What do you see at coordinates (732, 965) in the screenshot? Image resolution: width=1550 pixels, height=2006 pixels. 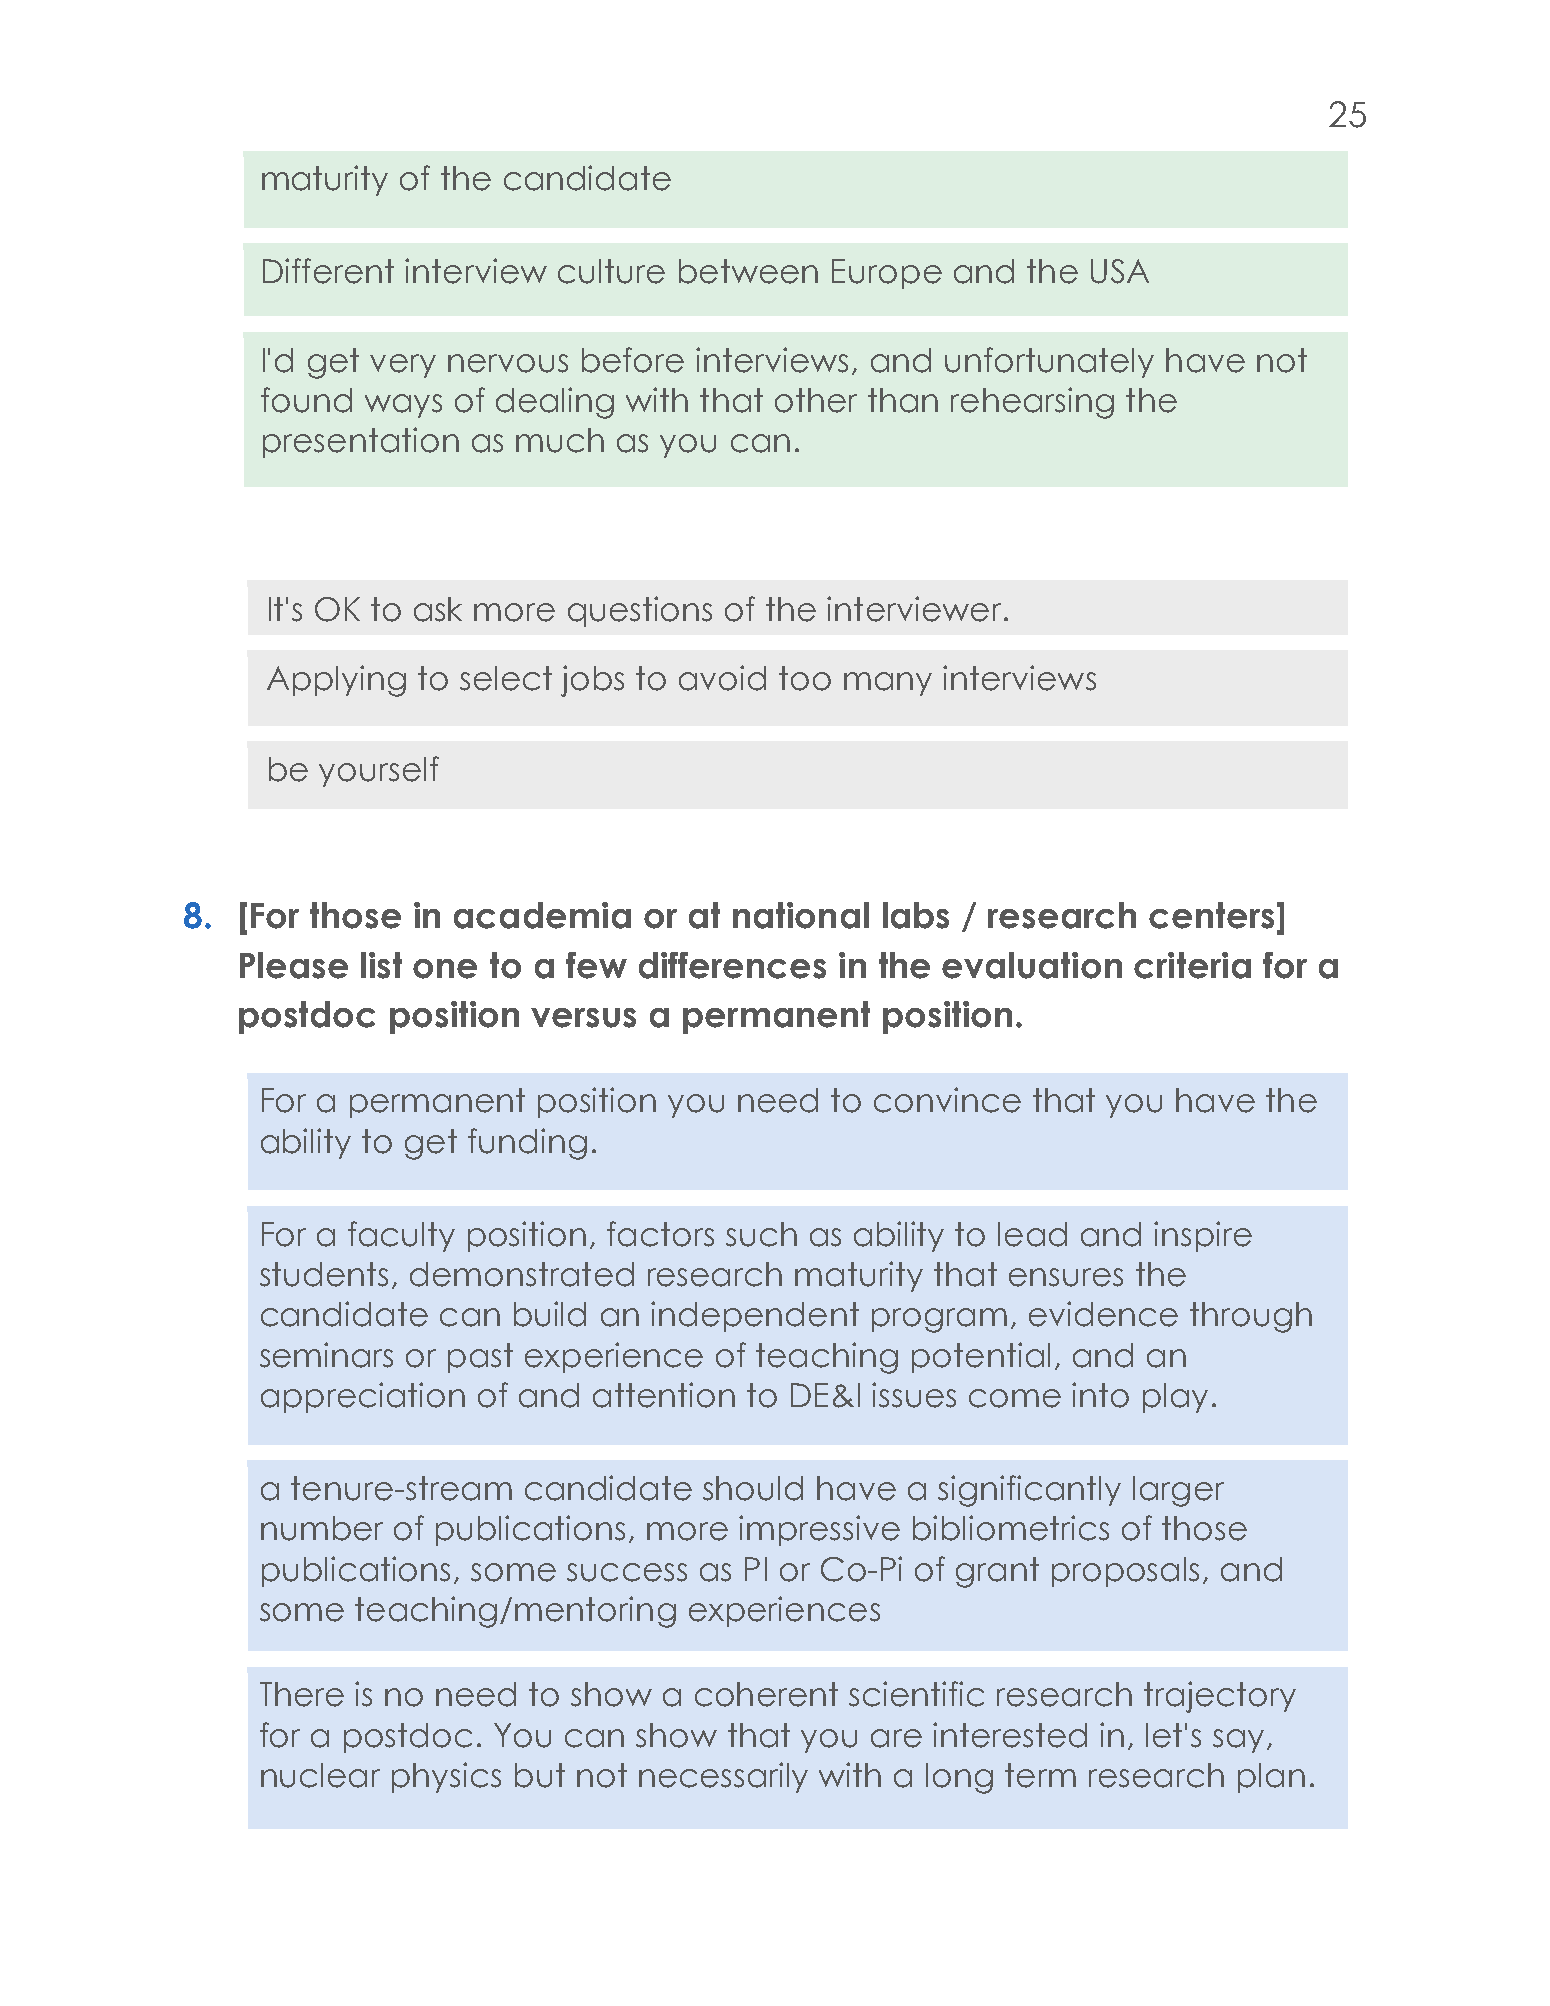 I see `differences` at bounding box center [732, 965].
